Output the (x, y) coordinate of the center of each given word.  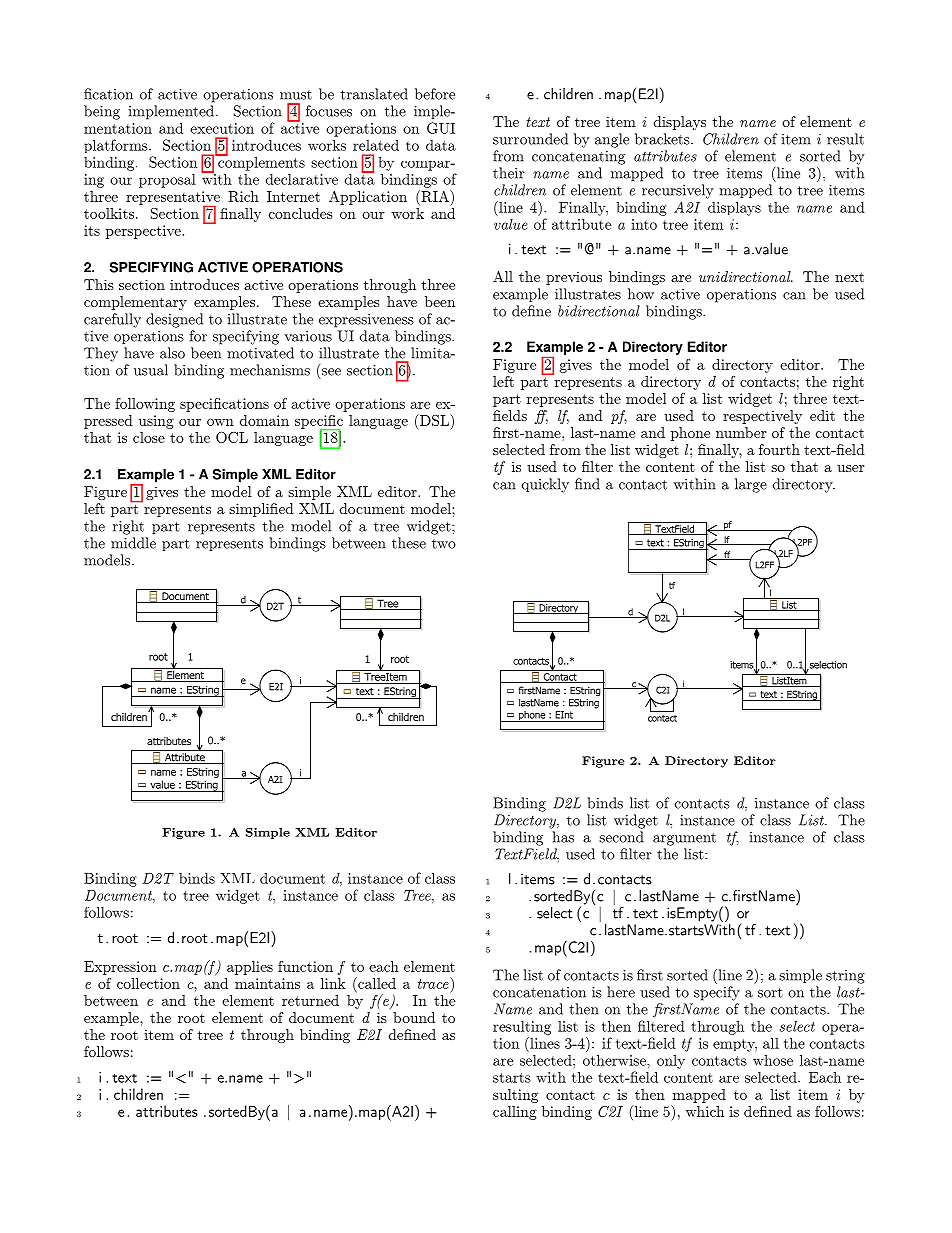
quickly (545, 485)
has (563, 837)
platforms (117, 146)
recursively (677, 191)
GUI (441, 128)
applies (250, 968)
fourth (779, 449)
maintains (267, 983)
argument (684, 839)
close (149, 437)
